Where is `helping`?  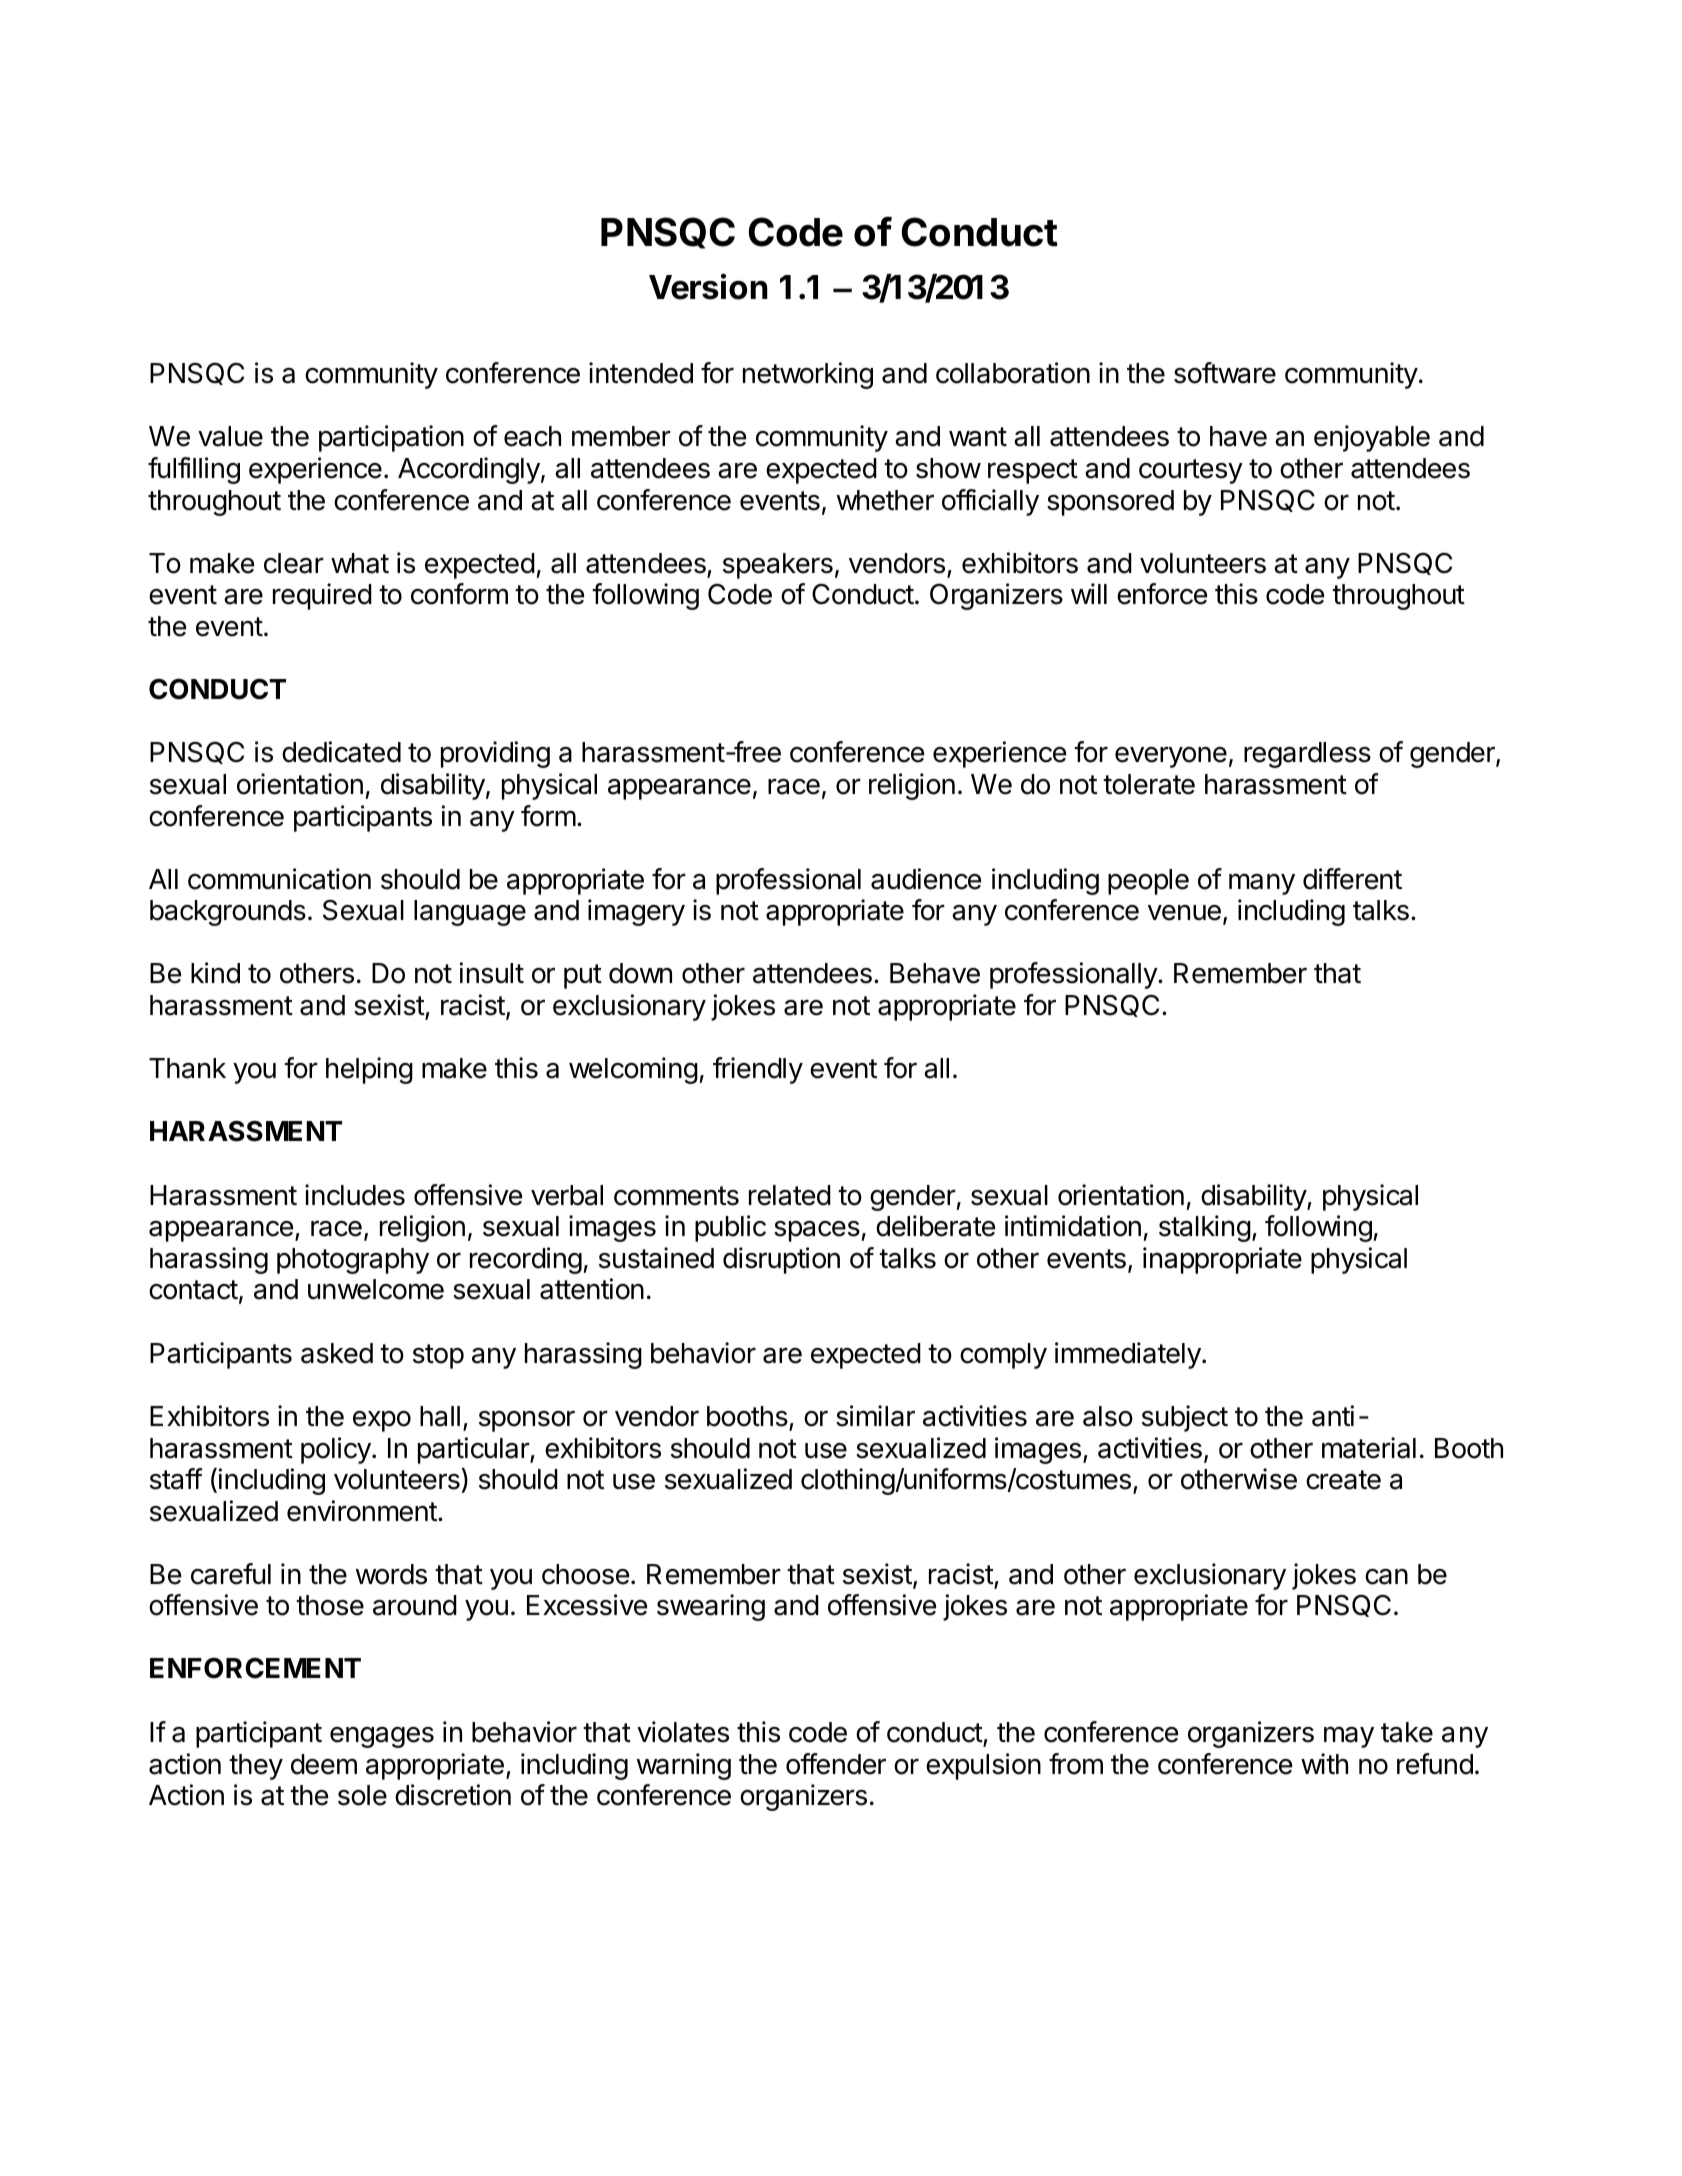
helping is located at coordinates (369, 1070).
